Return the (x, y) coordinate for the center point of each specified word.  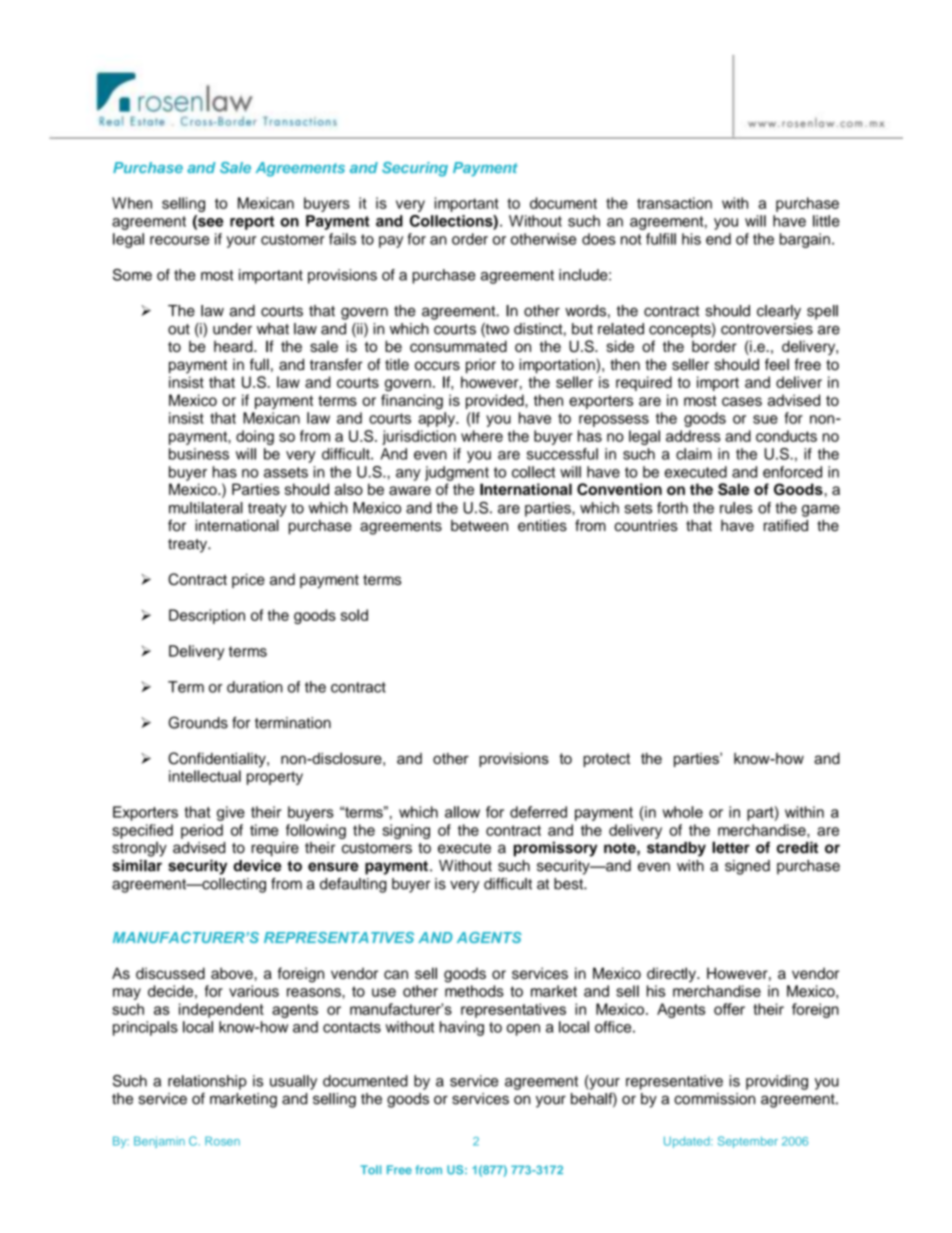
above (232, 973)
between (479, 526)
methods (474, 991)
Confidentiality (218, 760)
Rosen (222, 1141)
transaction (674, 203)
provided (496, 401)
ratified (786, 525)
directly (672, 974)
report (252, 223)
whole (683, 812)
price (248, 580)
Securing (415, 169)
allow (462, 812)
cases (742, 401)
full (259, 364)
